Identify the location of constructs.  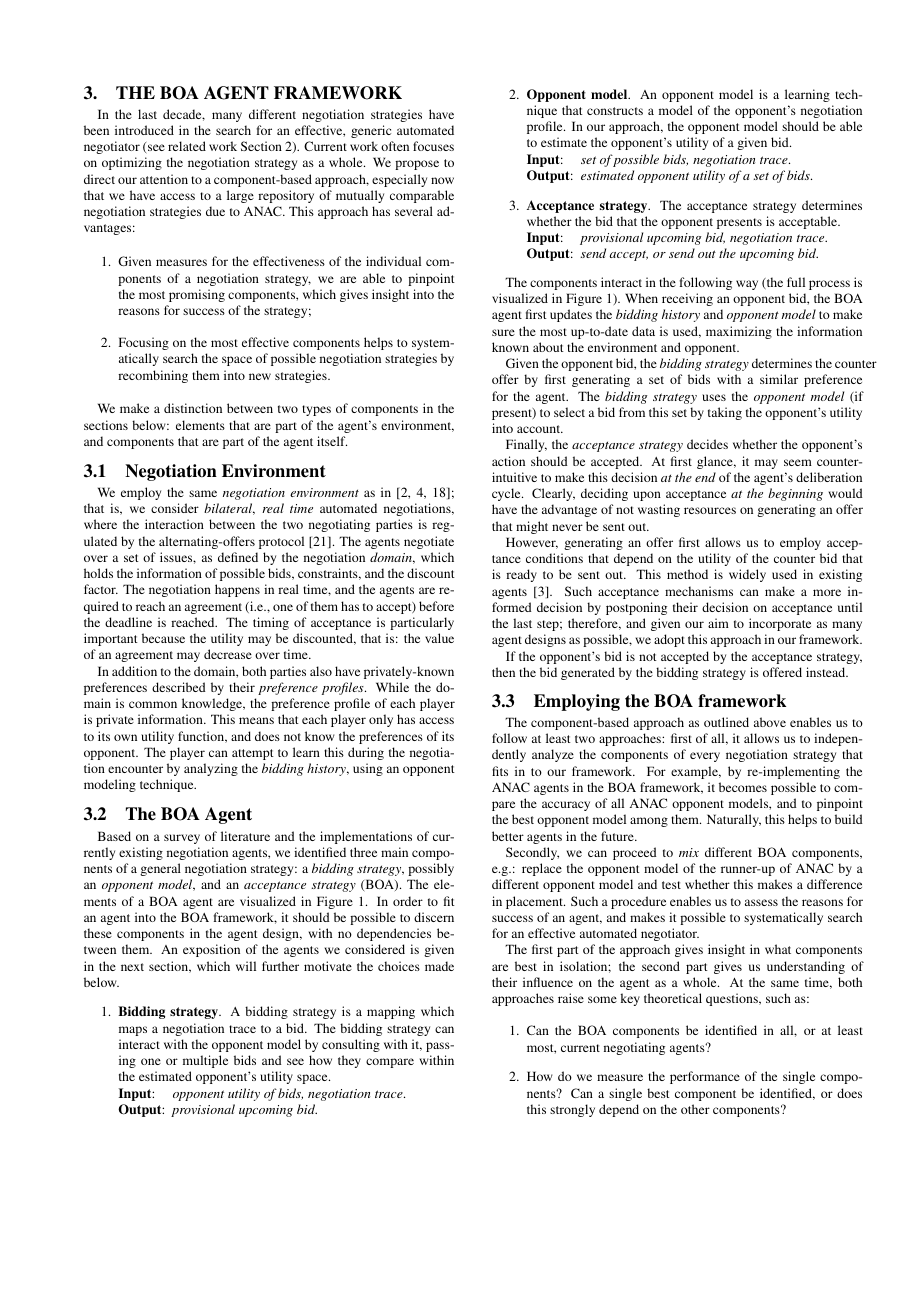
(615, 111).
